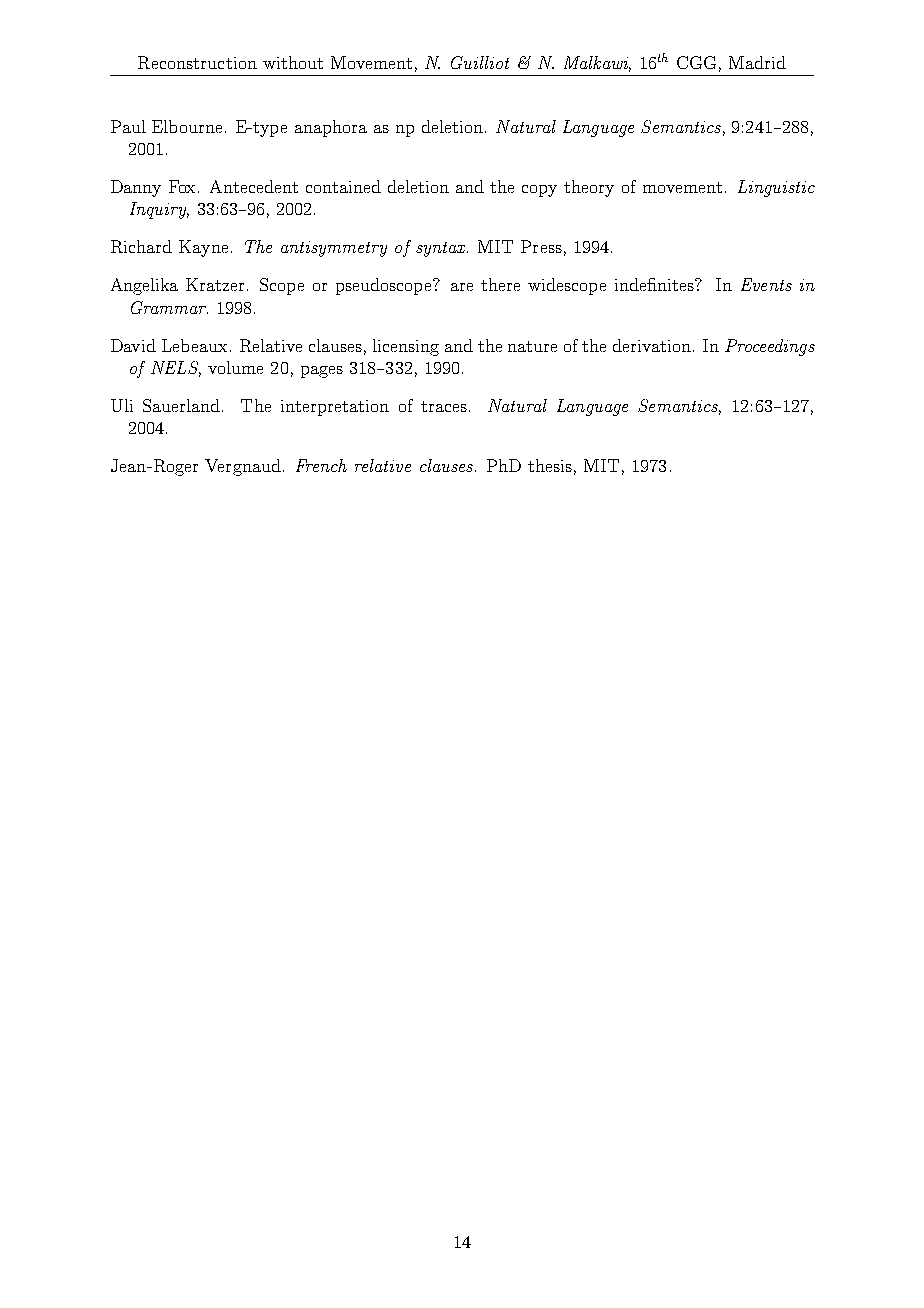  Describe the element at coordinates (444, 406) in the image. I see `traces` at that location.
